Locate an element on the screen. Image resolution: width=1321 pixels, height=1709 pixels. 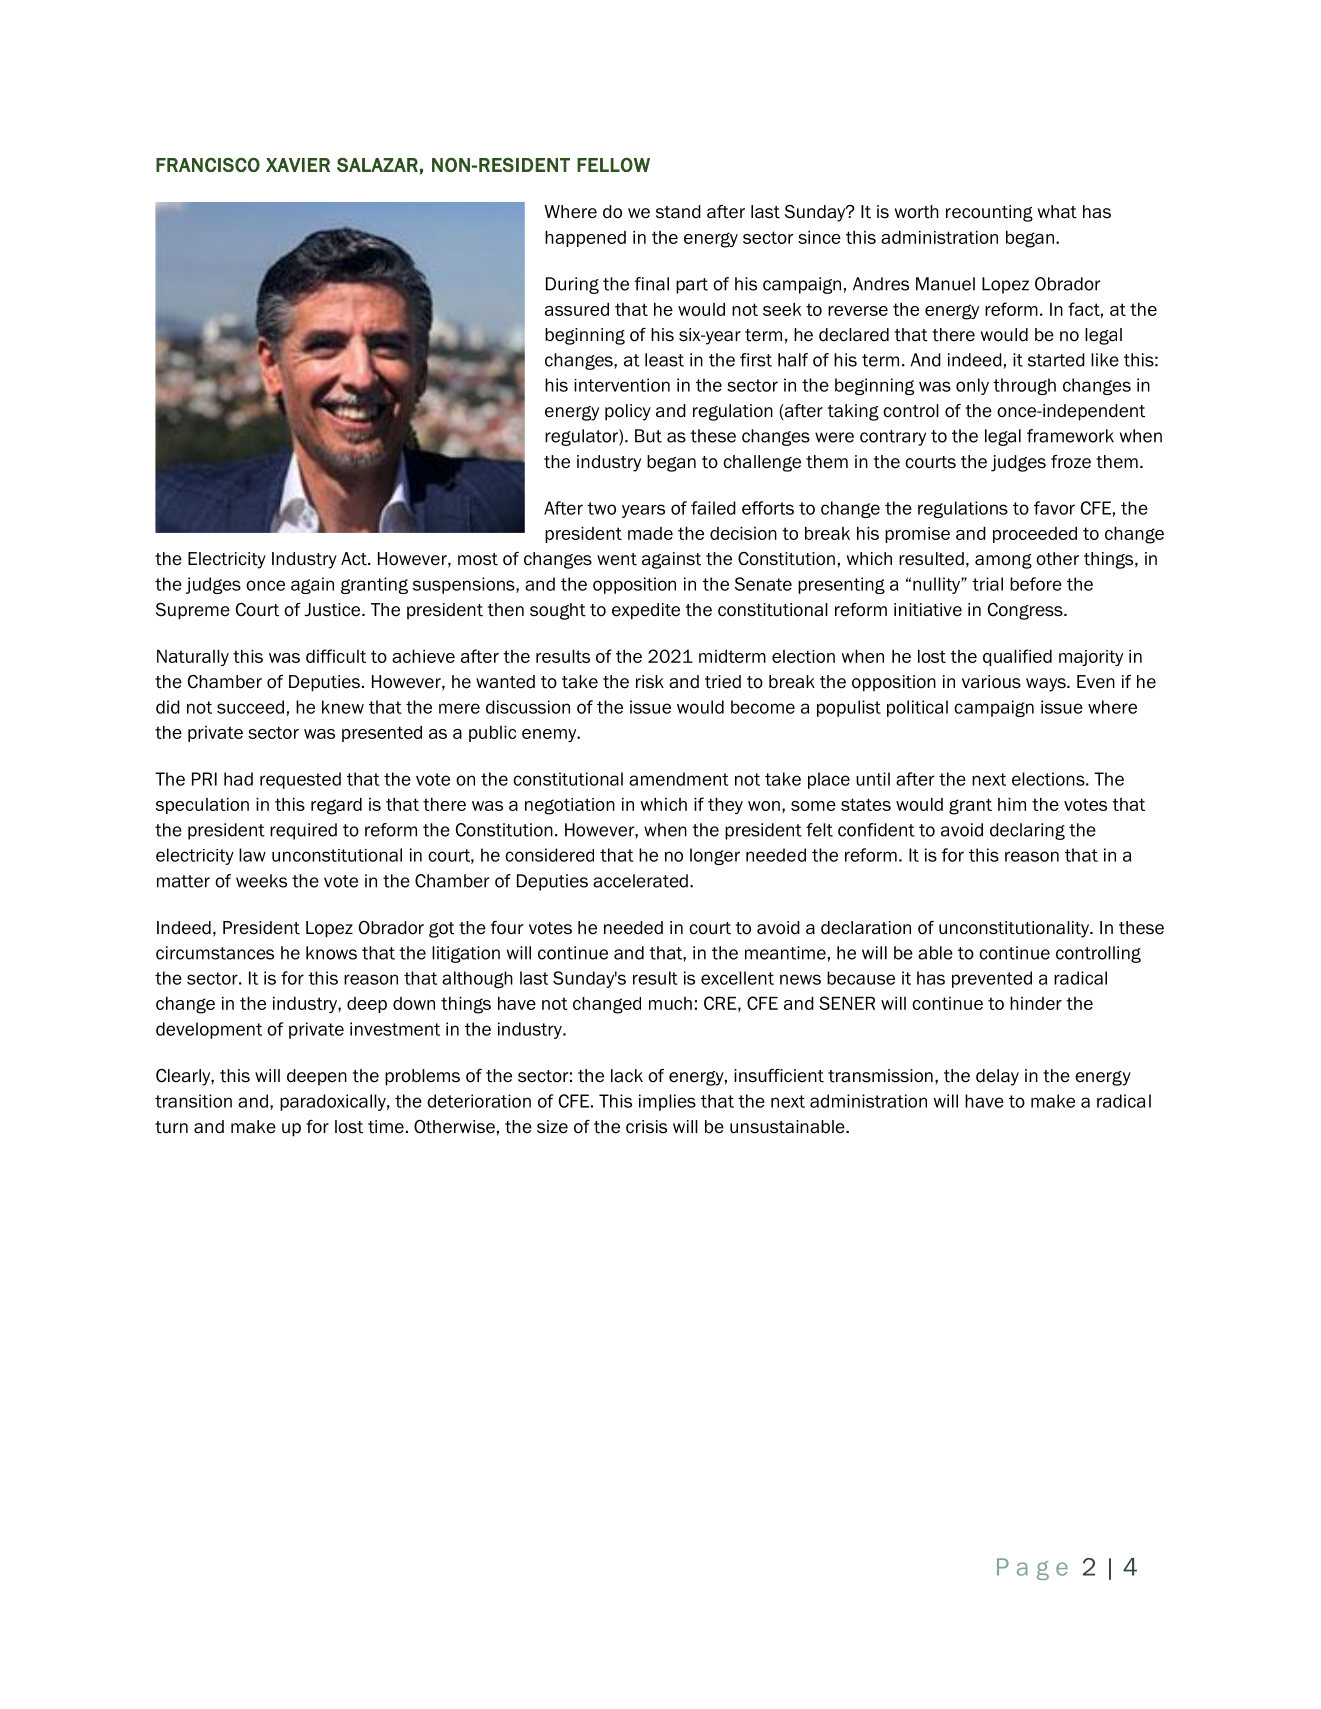
stand is located at coordinates (678, 212).
